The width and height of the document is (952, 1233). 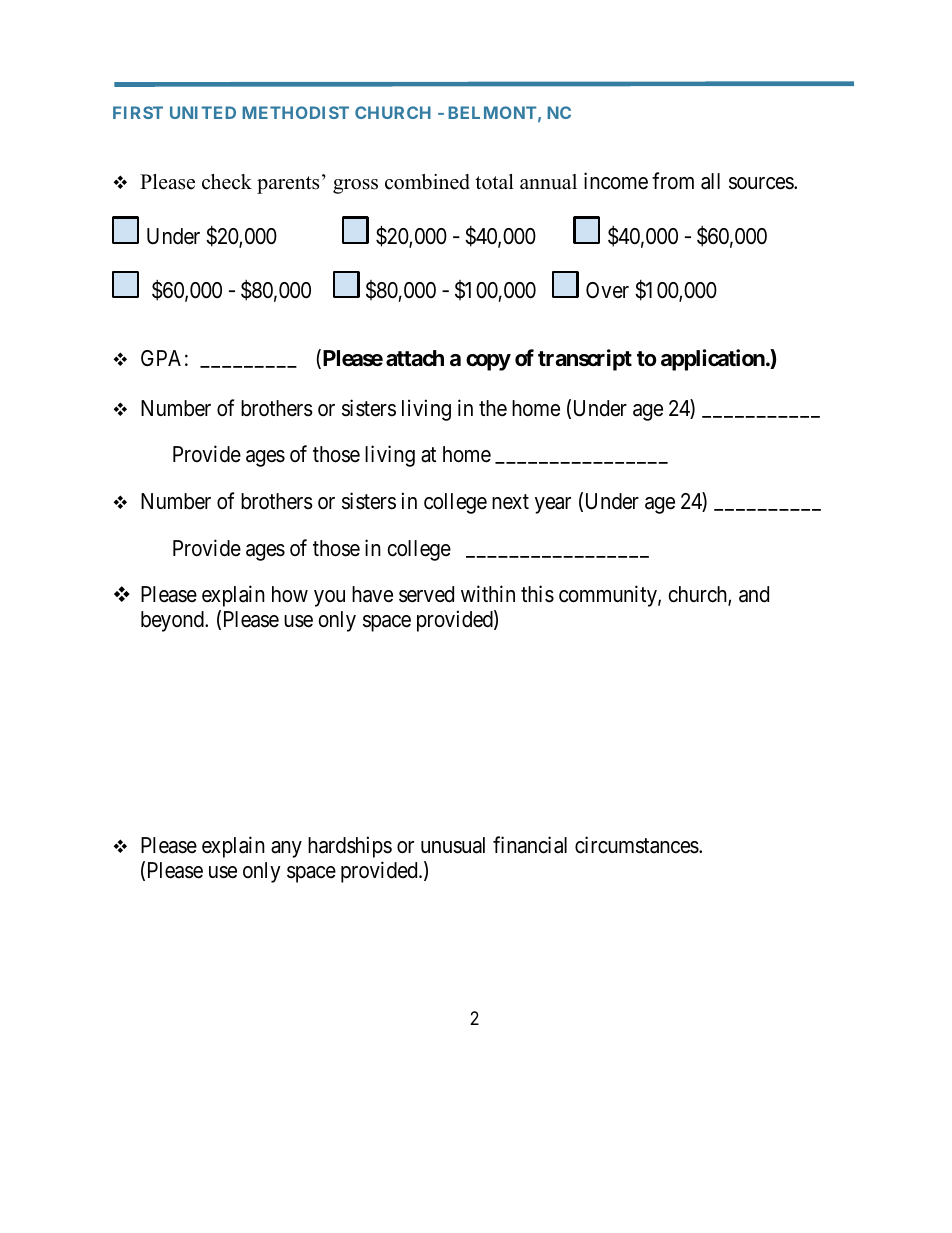 I want to click on from, so click(x=673, y=180).
